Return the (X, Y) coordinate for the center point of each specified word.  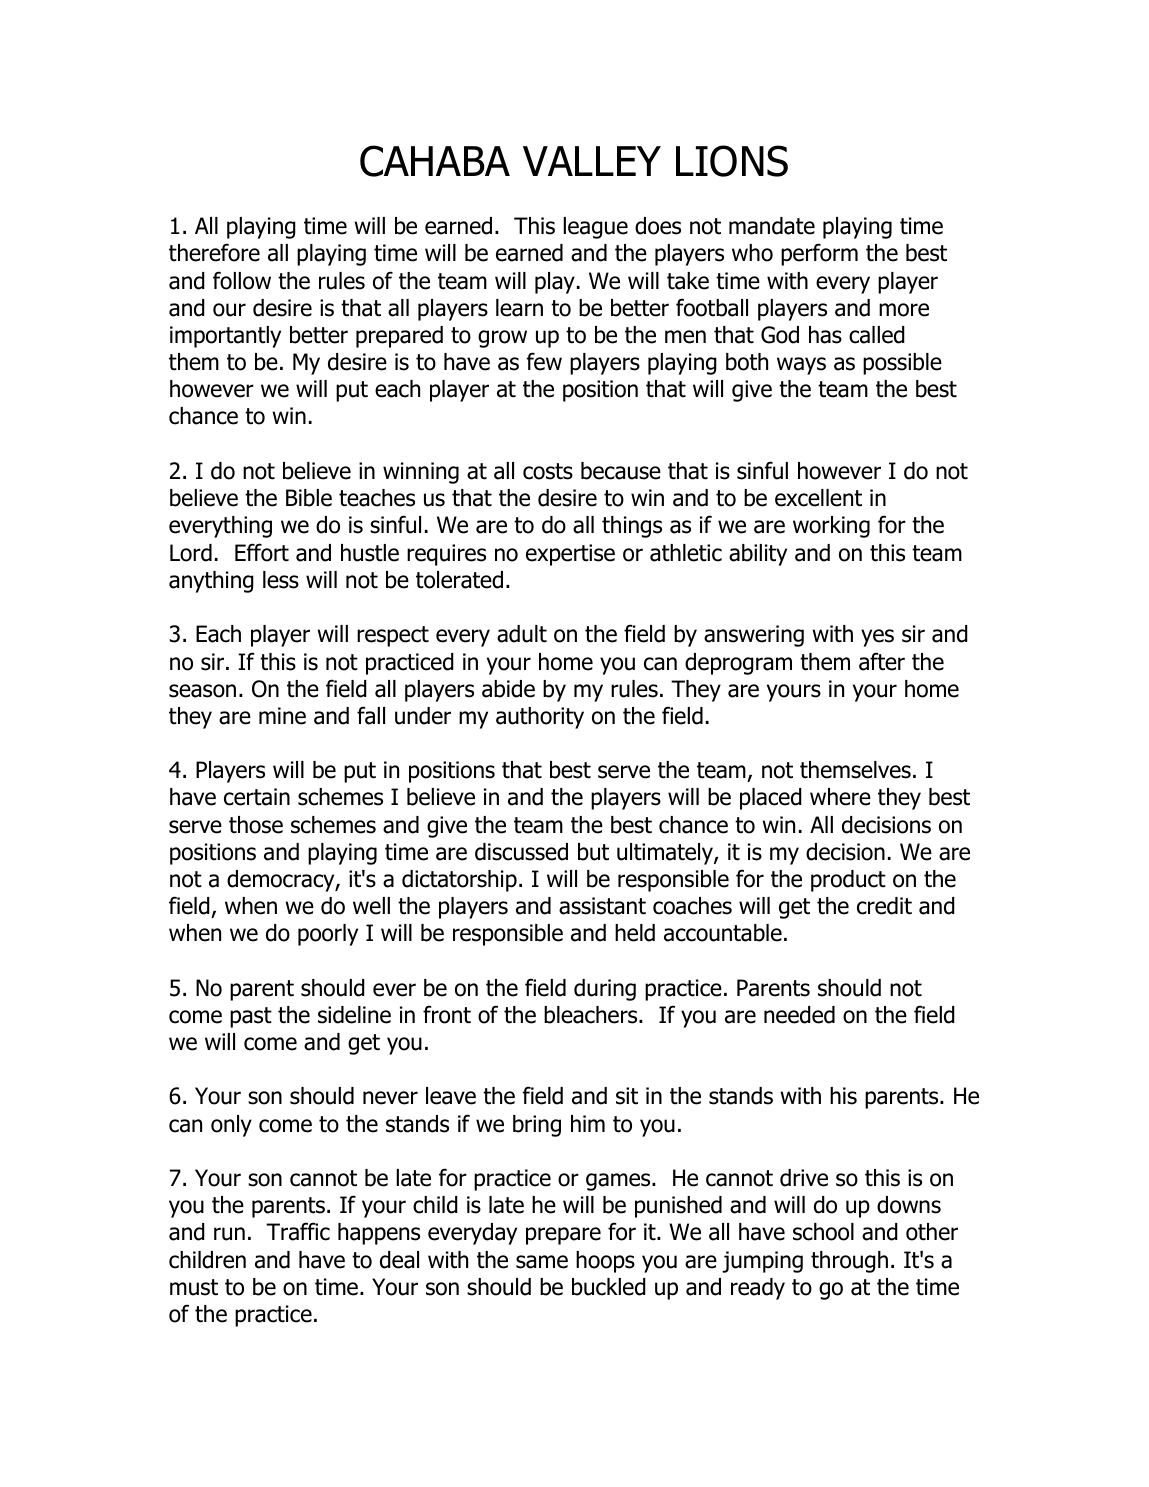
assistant (602, 906)
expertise (570, 555)
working (831, 527)
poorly (328, 935)
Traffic (298, 1231)
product (848, 881)
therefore (214, 252)
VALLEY (592, 161)
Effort (262, 552)
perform (819, 254)
